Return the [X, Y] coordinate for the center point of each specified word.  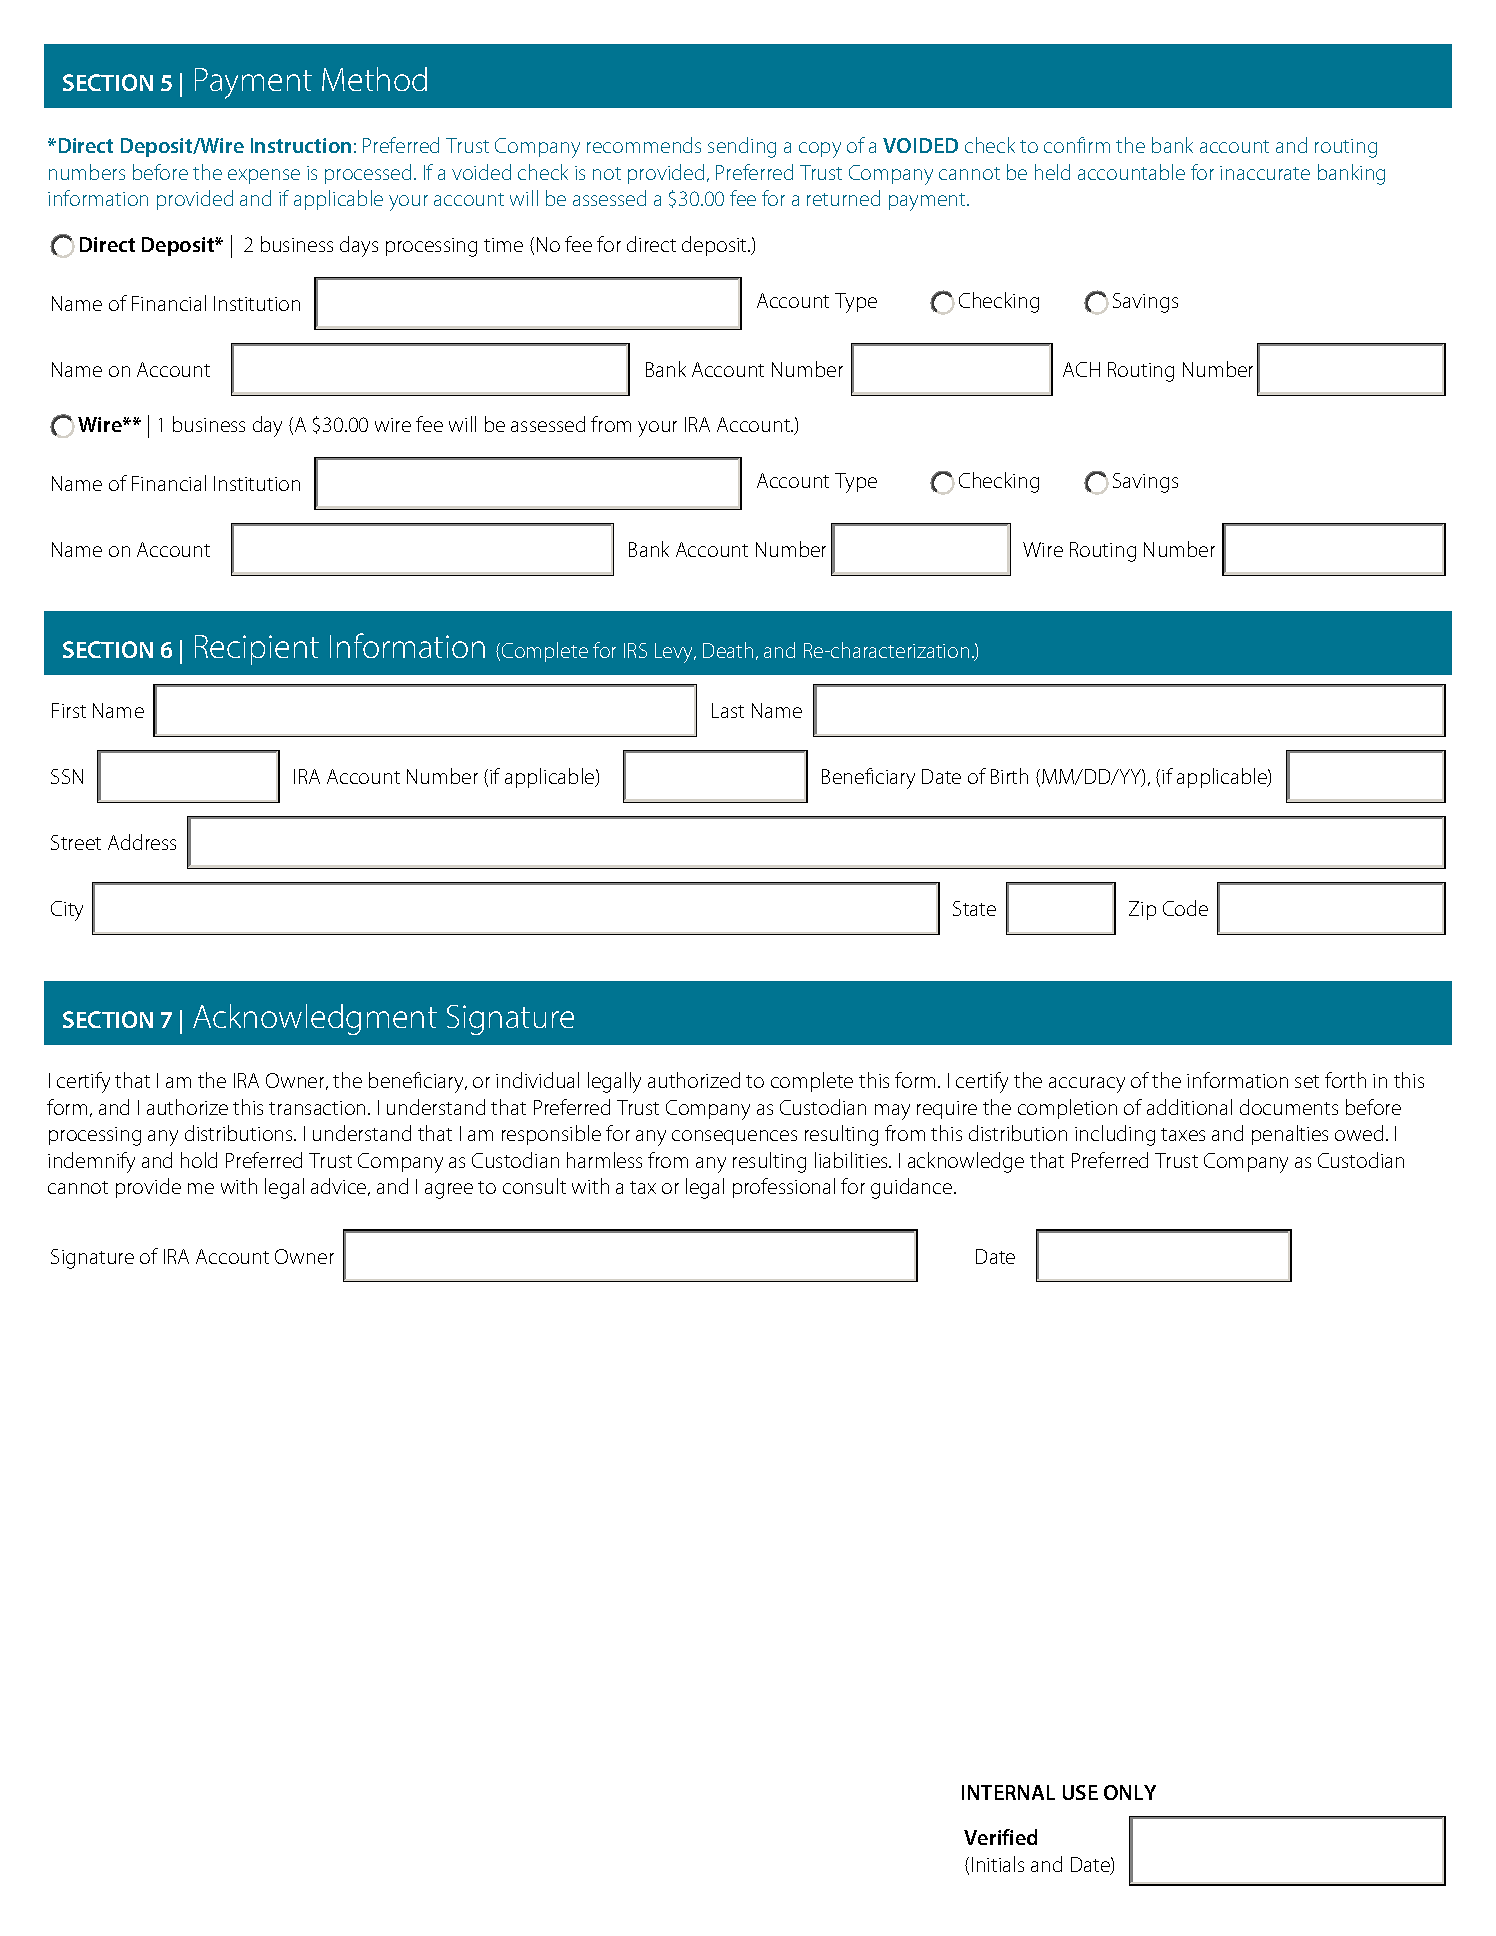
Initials [998, 1864]
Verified [1000, 1837]
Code [1185, 908]
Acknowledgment [315, 1019]
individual [537, 1080]
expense [264, 176]
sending [742, 147]
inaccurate [1265, 173]
